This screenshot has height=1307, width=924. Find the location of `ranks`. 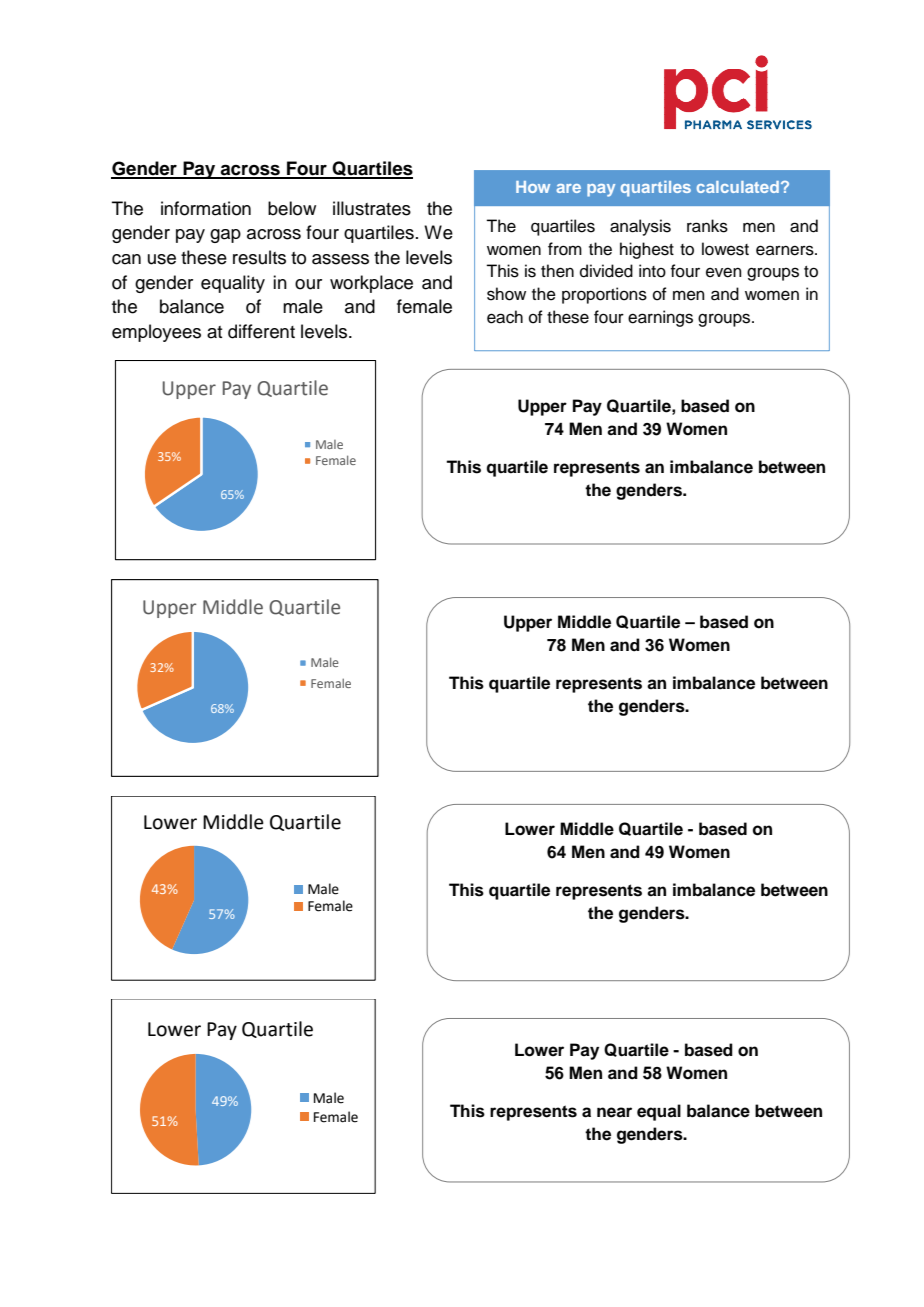

ranks is located at coordinates (707, 226).
